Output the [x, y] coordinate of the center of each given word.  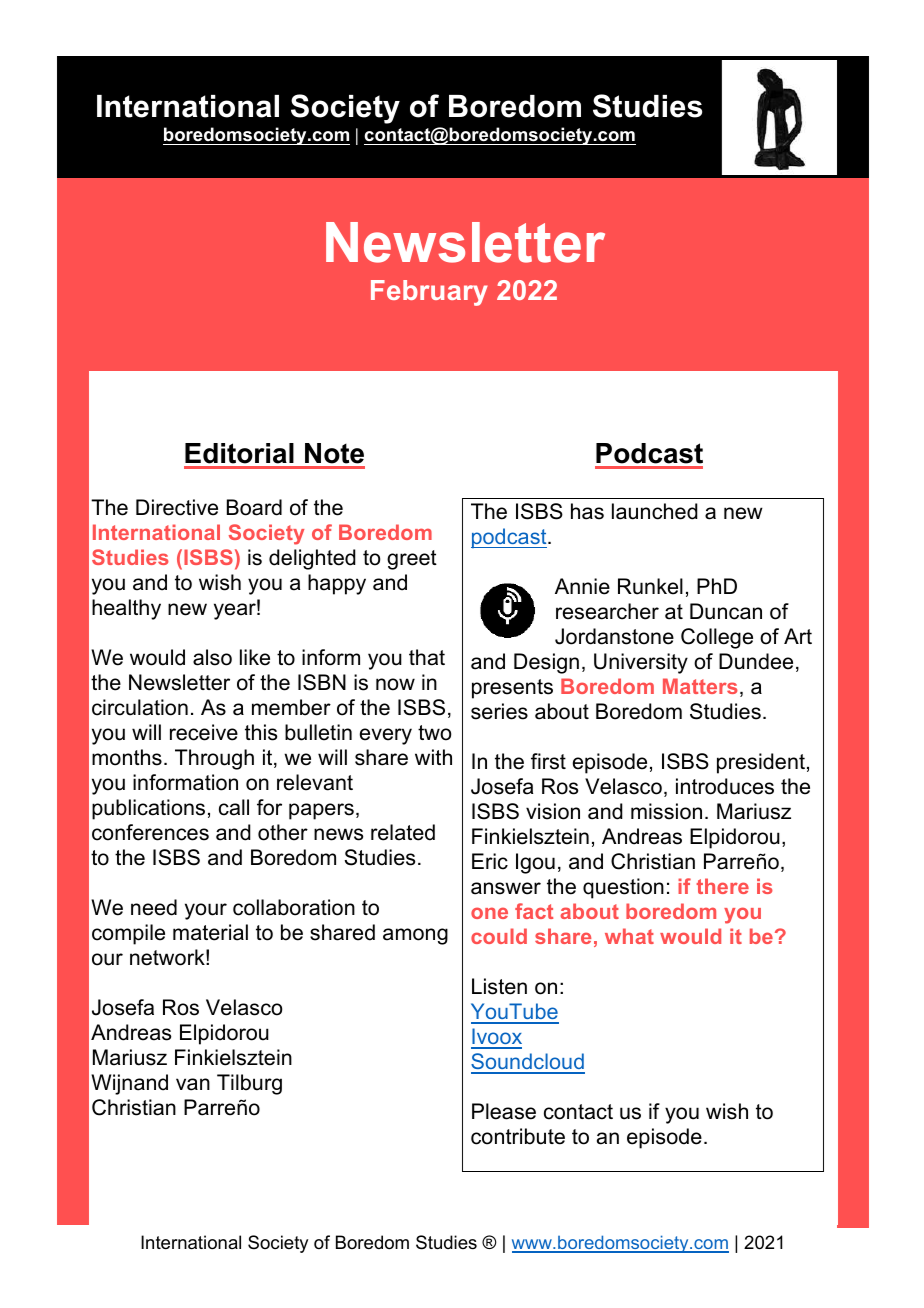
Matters [700, 686]
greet [412, 560]
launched [655, 511]
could [499, 936]
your [206, 911]
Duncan [726, 611]
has [587, 511]
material [210, 932]
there [722, 886]
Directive [177, 507]
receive [204, 732]
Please [504, 1111]
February [429, 293]
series [499, 711]
